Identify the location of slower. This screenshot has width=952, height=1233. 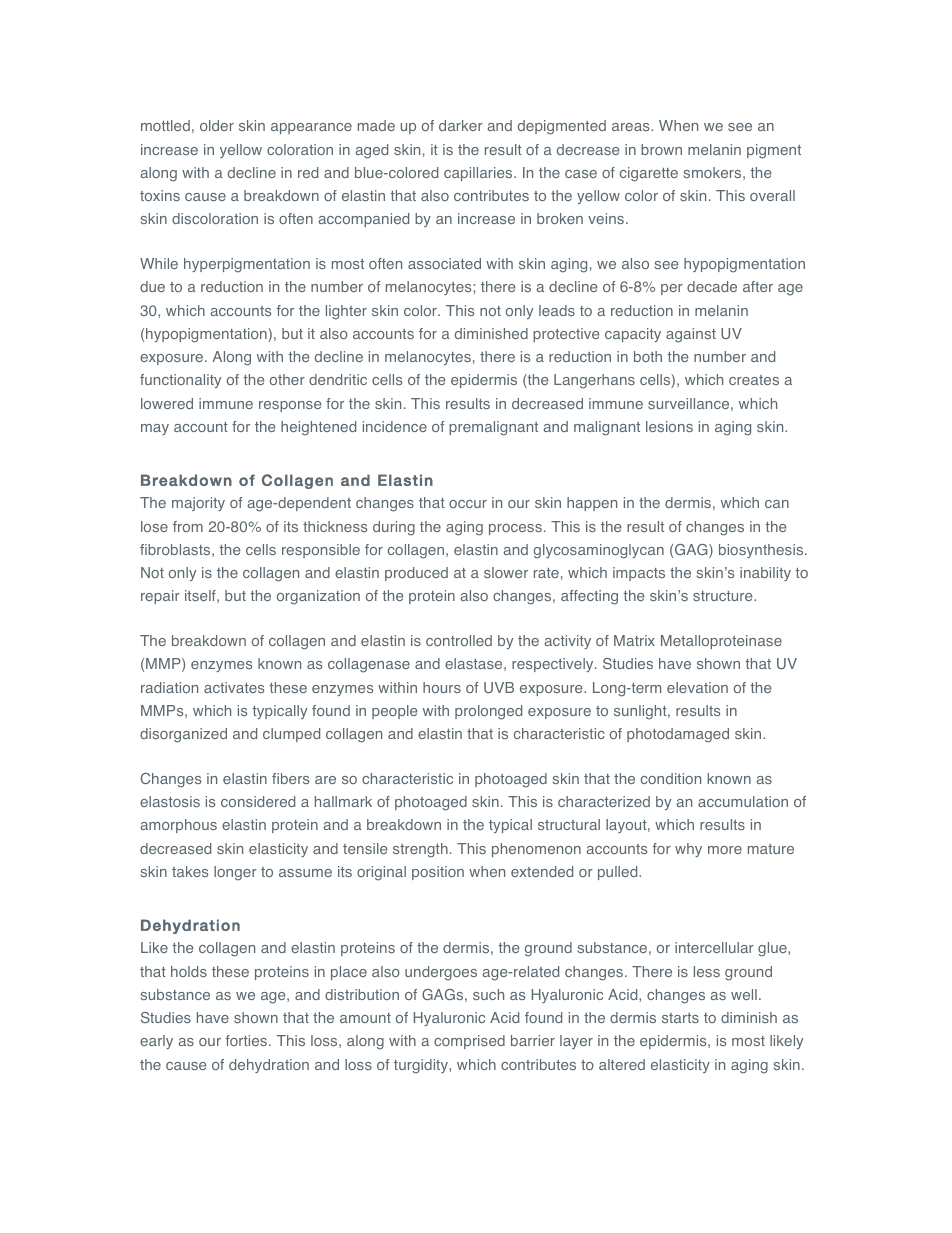
(506, 572).
